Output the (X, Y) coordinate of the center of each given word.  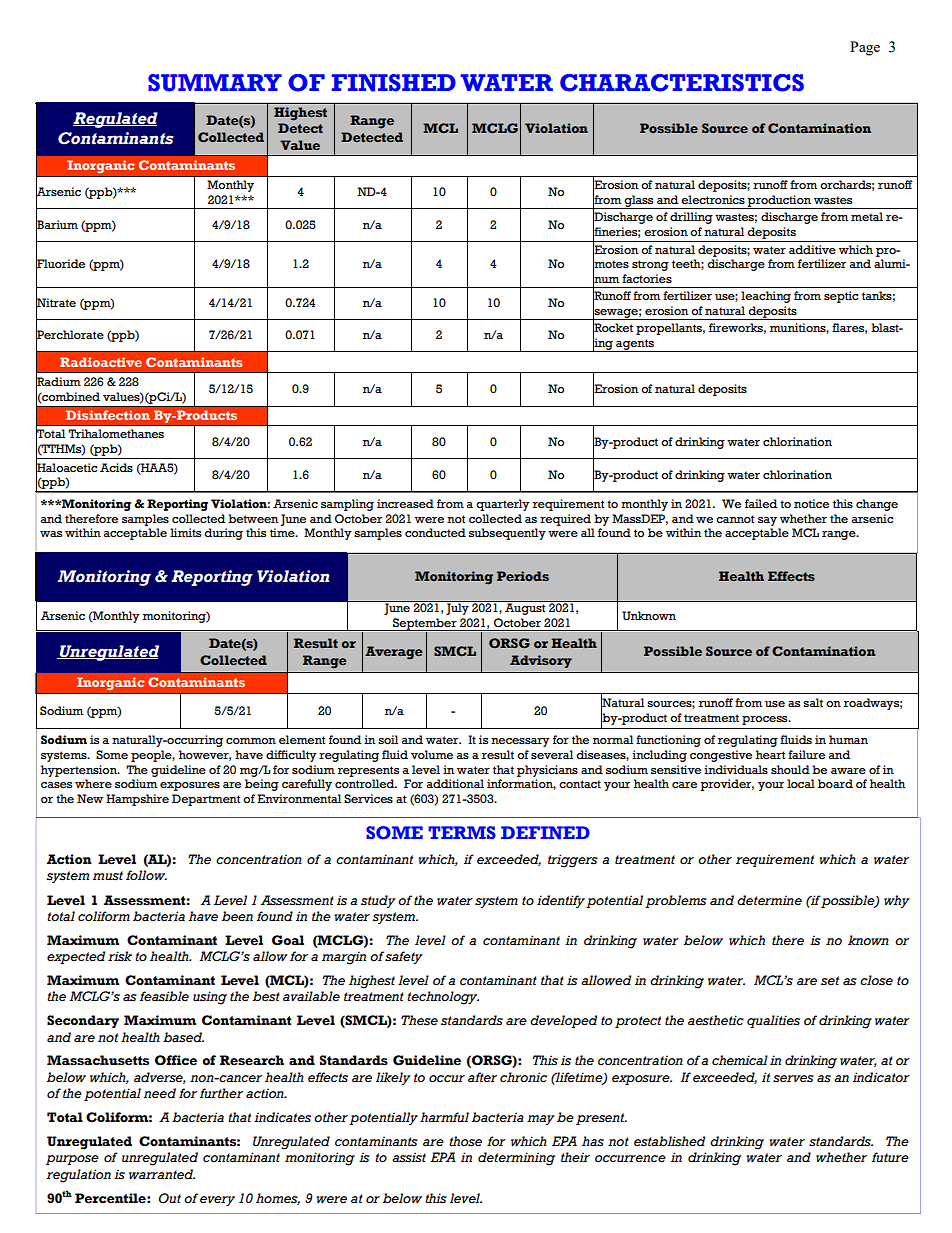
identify (561, 901)
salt (813, 703)
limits (185, 532)
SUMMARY (215, 83)
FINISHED (394, 83)
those (465, 1141)
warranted (162, 1174)
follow (146, 875)
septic (841, 297)
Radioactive (101, 362)
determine (769, 900)
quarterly (503, 505)
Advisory (541, 661)
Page (865, 48)
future (890, 1157)
